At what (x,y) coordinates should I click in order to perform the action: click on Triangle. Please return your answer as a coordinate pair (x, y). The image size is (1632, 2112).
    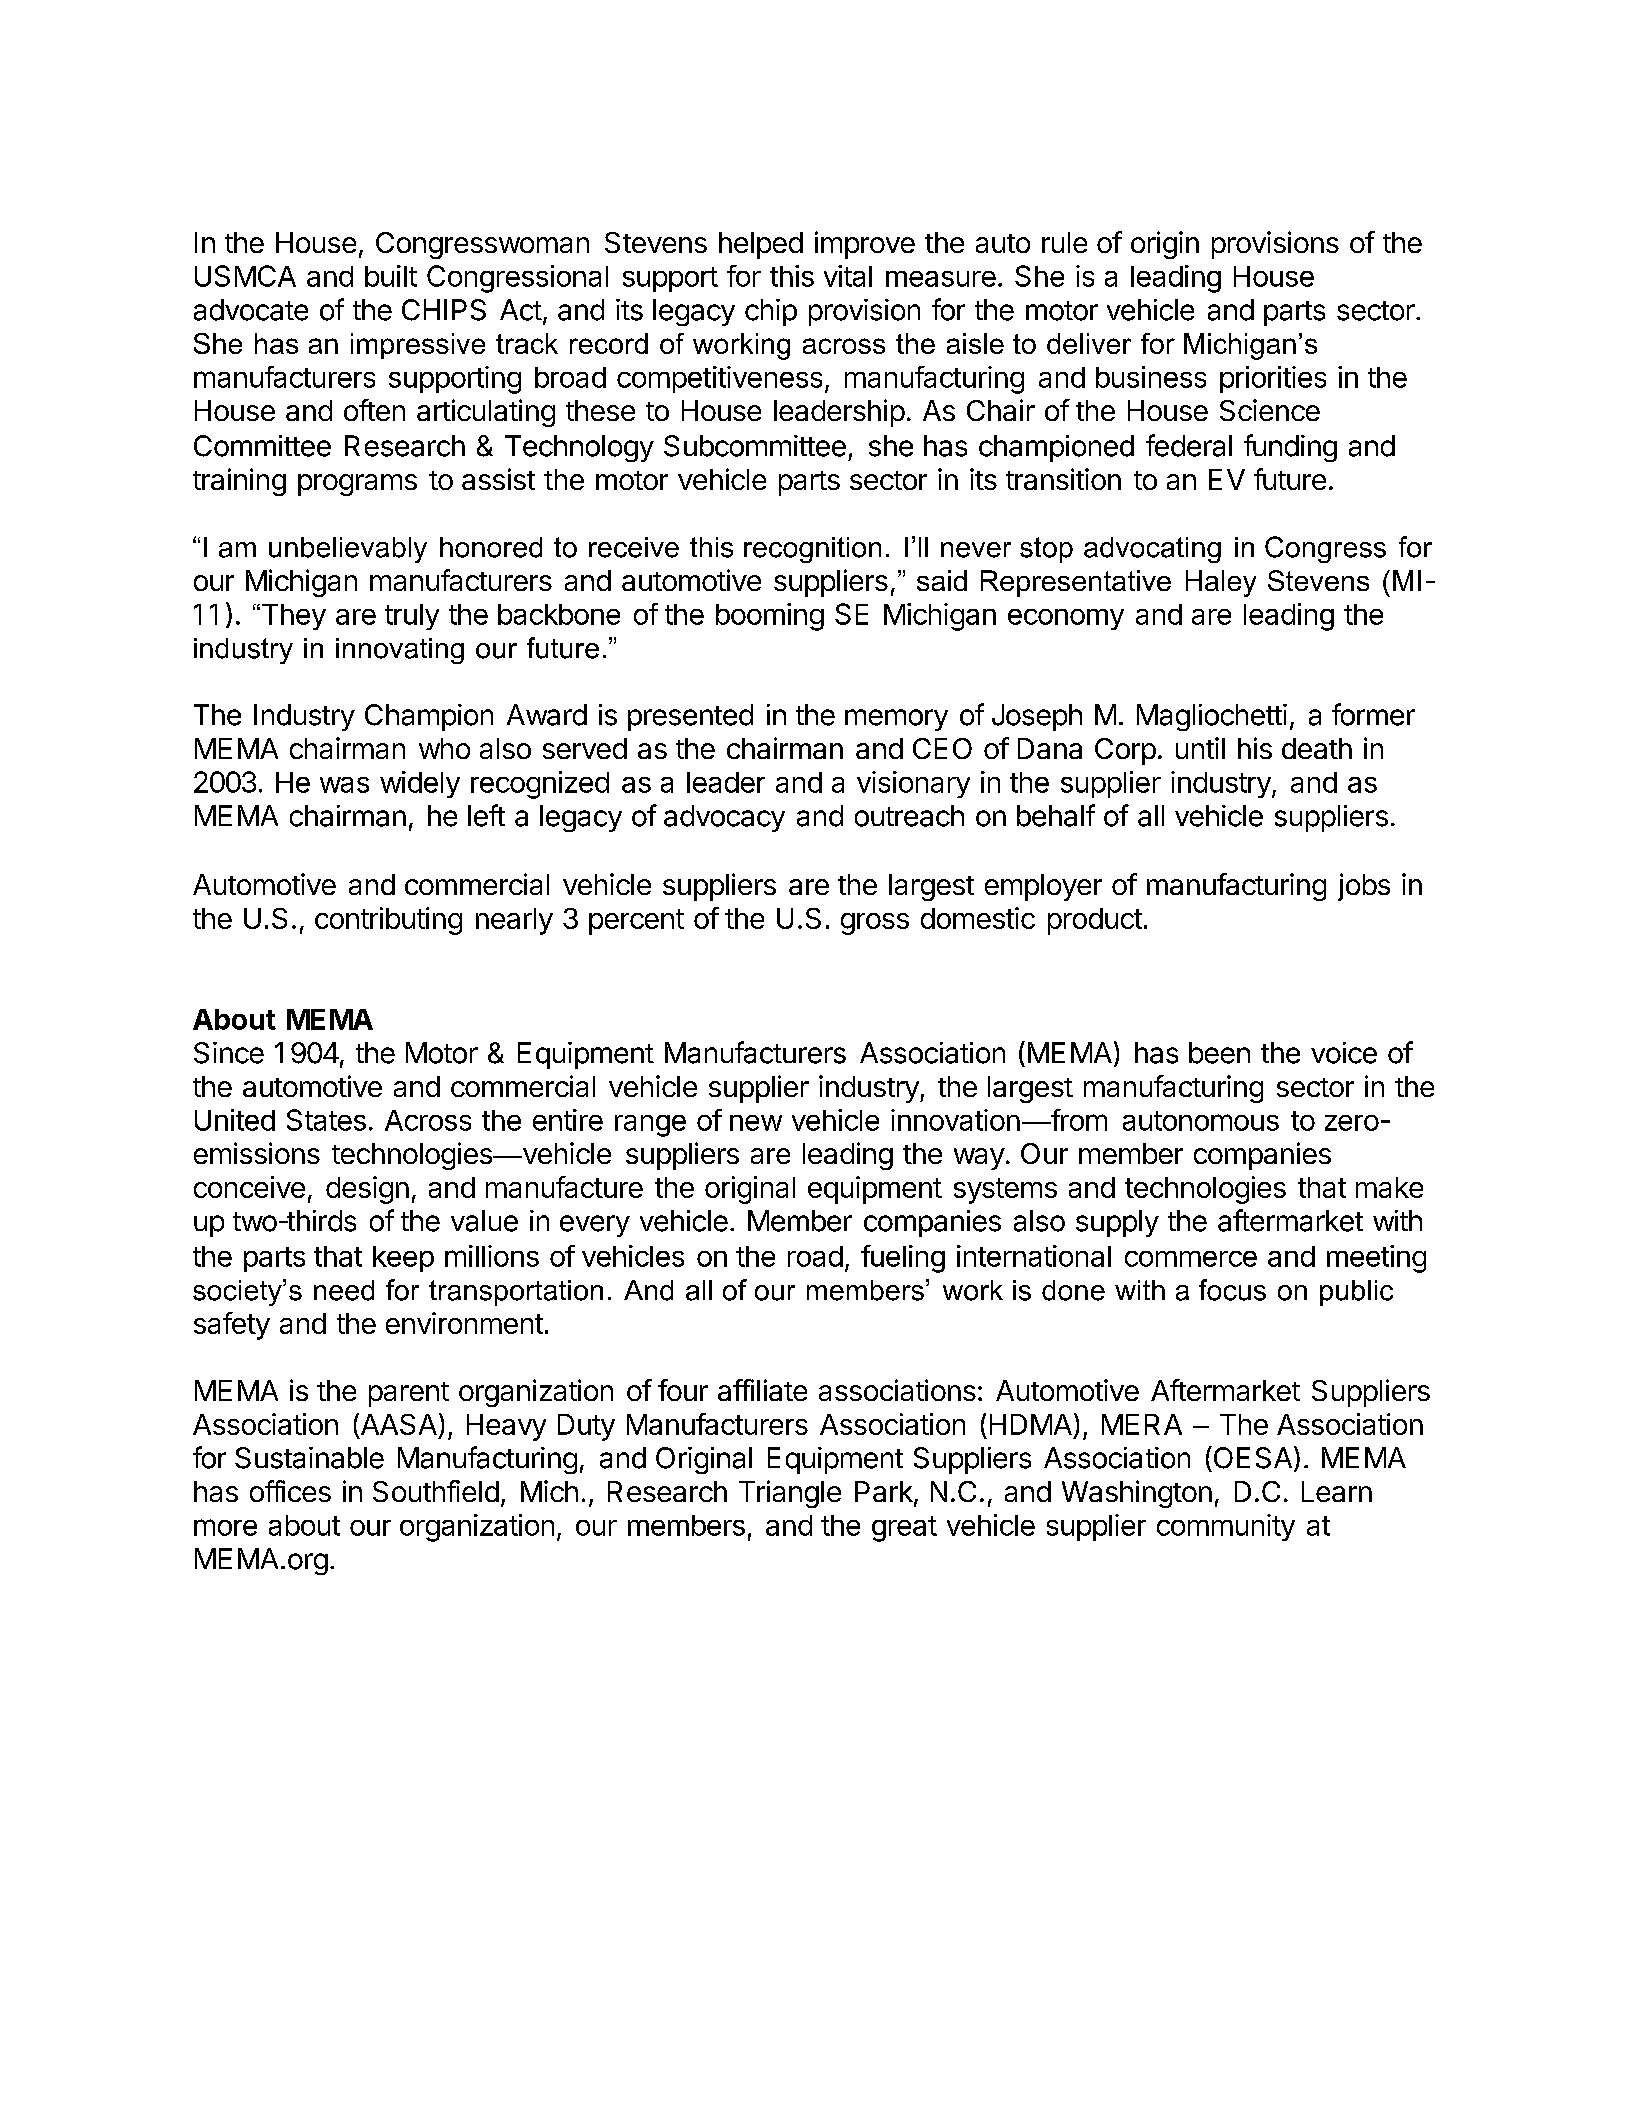
    Looking at the image, I should click on (790, 1494).
